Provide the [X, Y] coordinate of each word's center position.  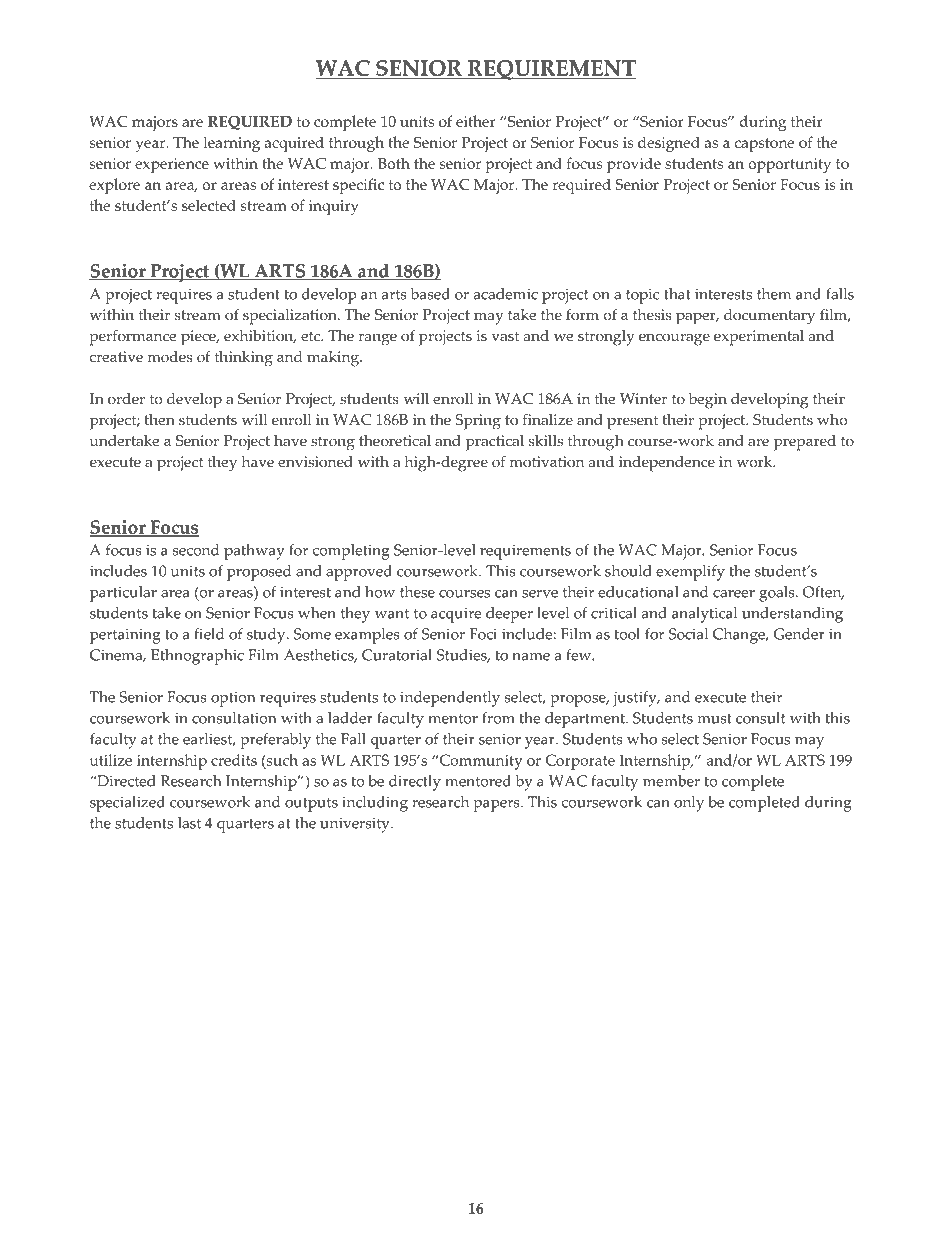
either [476, 121]
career [734, 594]
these [417, 592]
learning [231, 144]
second [196, 550]
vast [505, 336]
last [189, 823]
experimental [759, 338]
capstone [764, 145]
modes [170, 357]
